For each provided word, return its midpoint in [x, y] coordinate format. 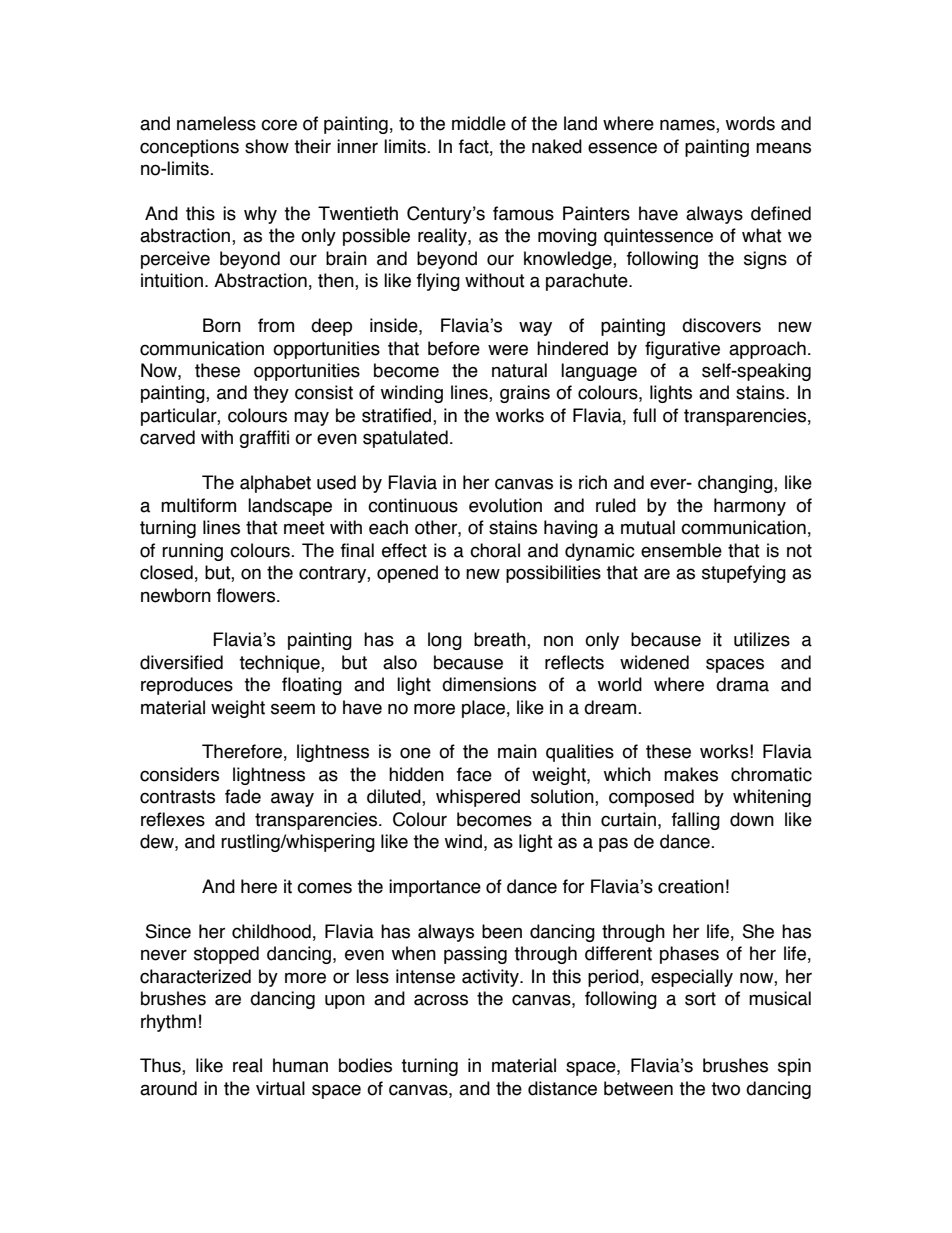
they [271, 394]
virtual [280, 1088]
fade [243, 796]
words [750, 123]
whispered [478, 798]
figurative [682, 350]
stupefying [744, 574]
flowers [246, 595]
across [441, 1000]
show [267, 146]
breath [501, 640]
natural [519, 370]
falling [696, 821]
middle [479, 123]
